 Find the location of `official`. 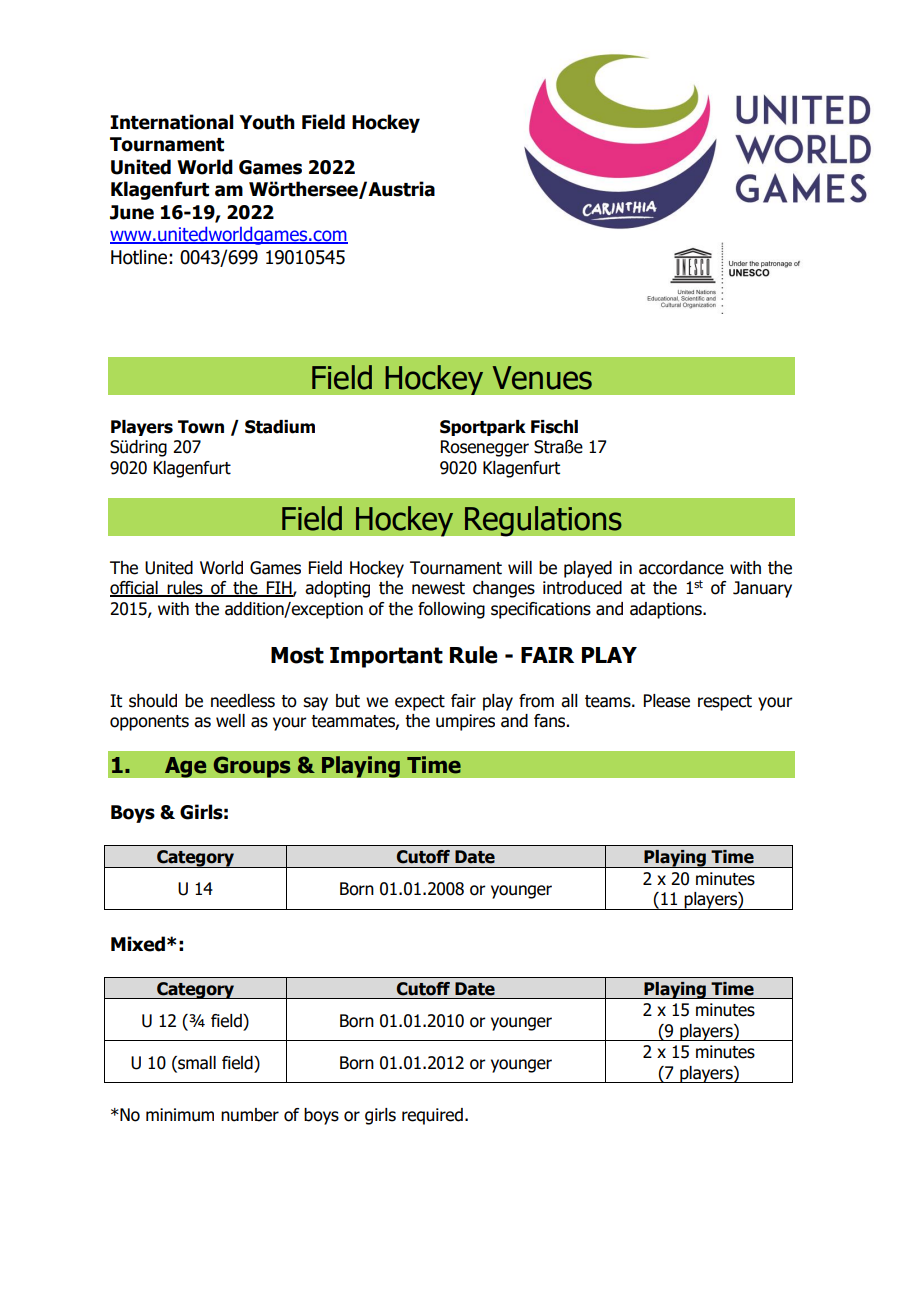

official is located at coordinates (135, 589).
